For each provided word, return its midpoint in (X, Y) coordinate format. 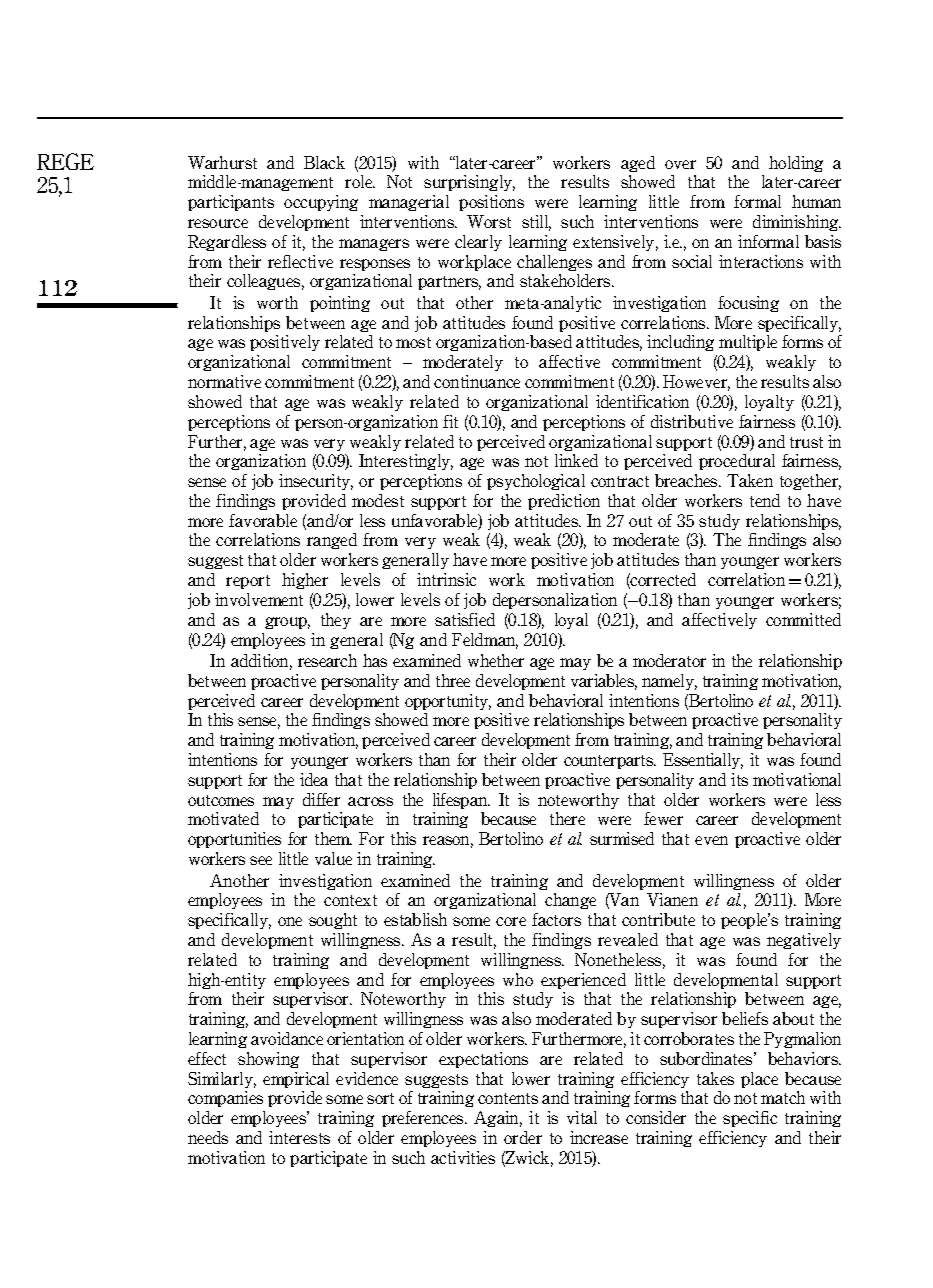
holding (796, 164)
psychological (536, 482)
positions (491, 203)
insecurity (316, 482)
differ (321, 799)
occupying (321, 203)
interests (299, 1137)
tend (765, 500)
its (739, 779)
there (567, 818)
